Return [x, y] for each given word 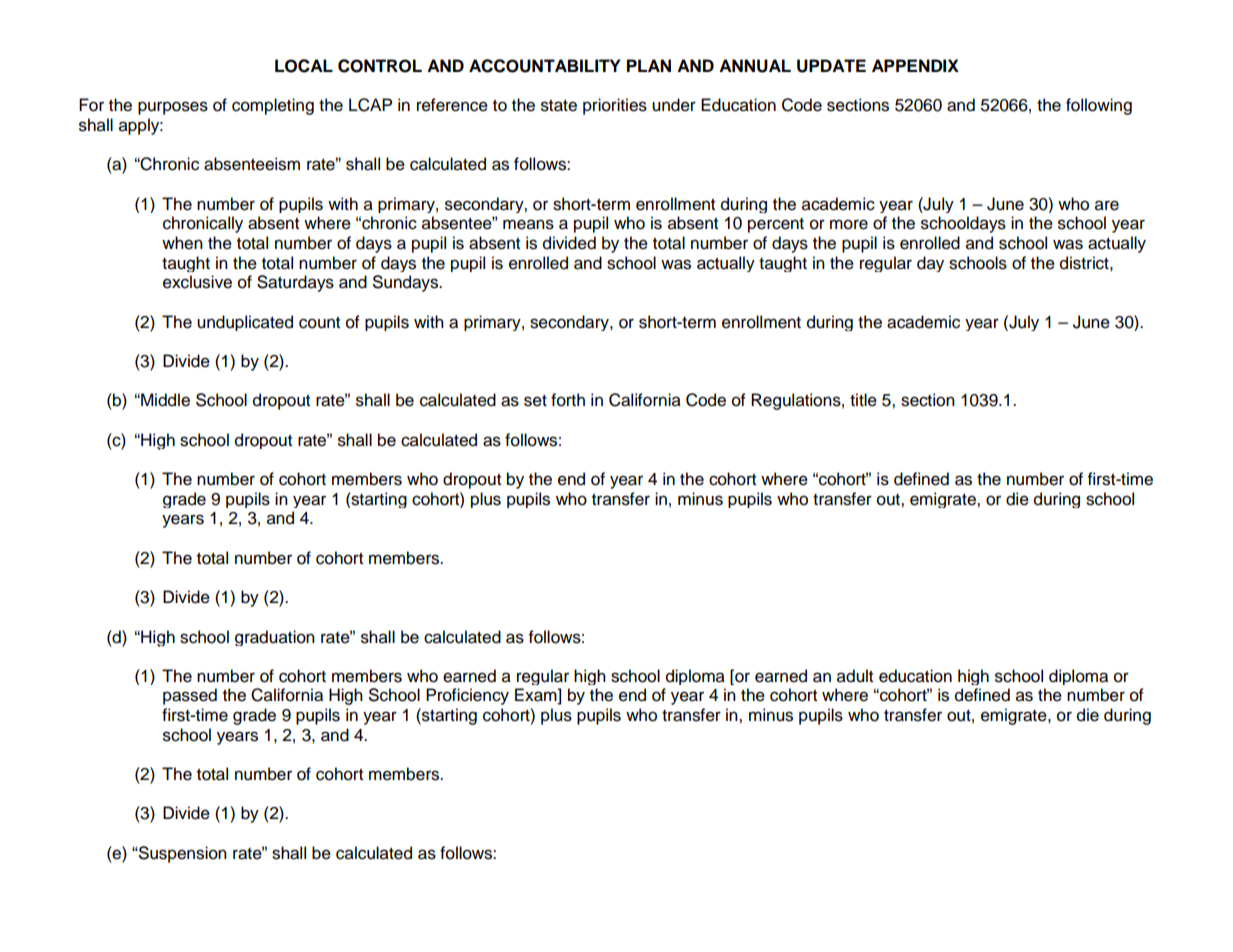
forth [568, 400]
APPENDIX [915, 65]
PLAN [649, 65]
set [535, 401]
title [863, 400]
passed [190, 696]
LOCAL [304, 66]
